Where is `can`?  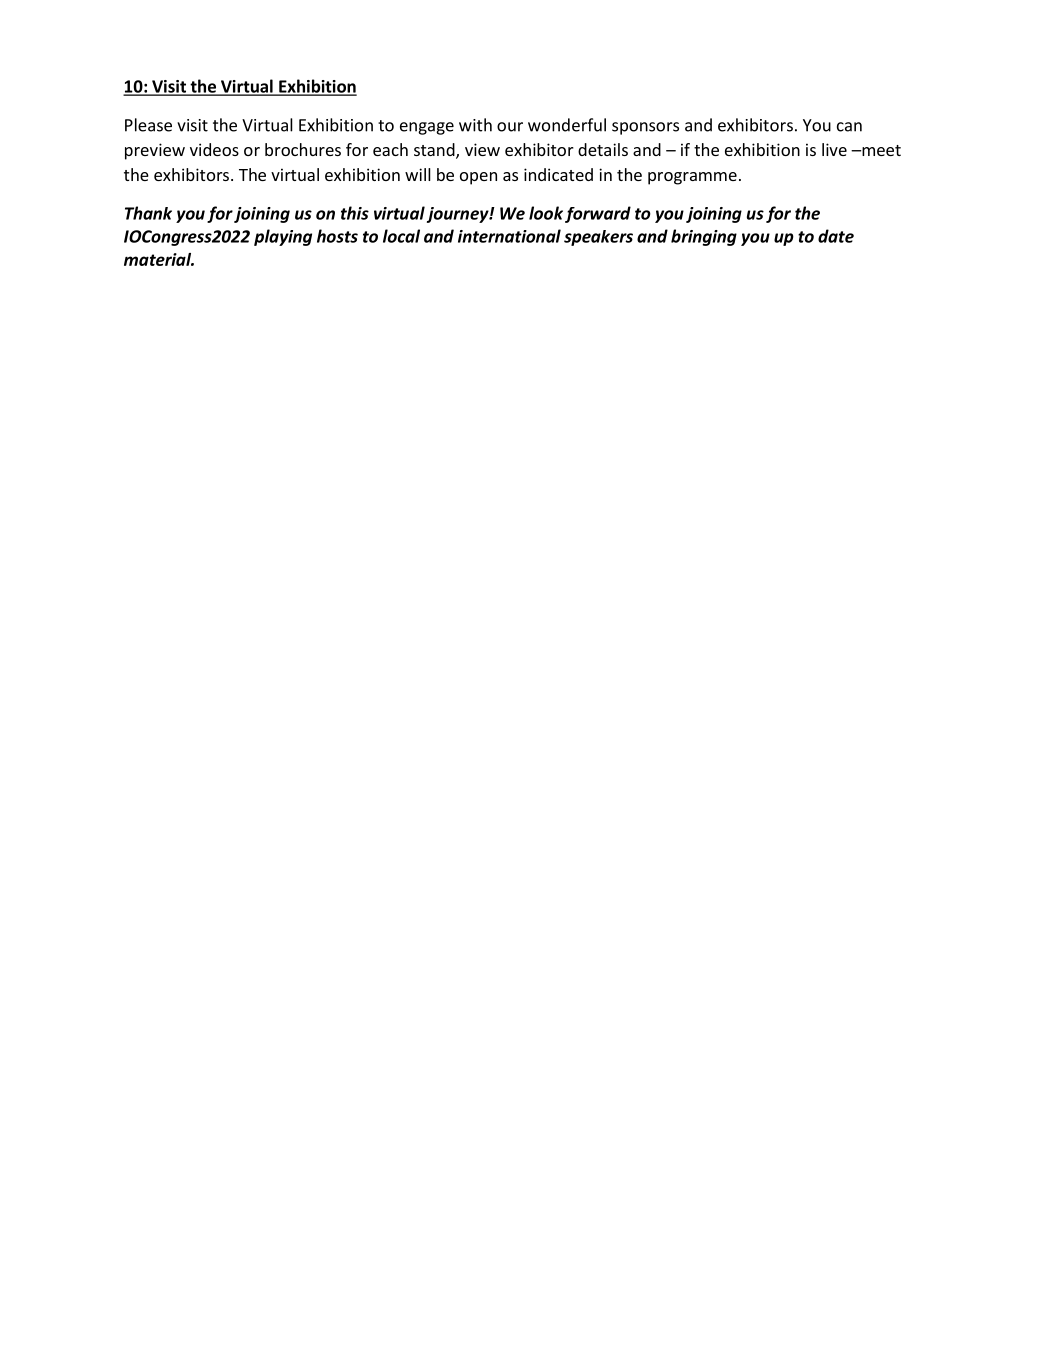 can is located at coordinates (849, 127).
